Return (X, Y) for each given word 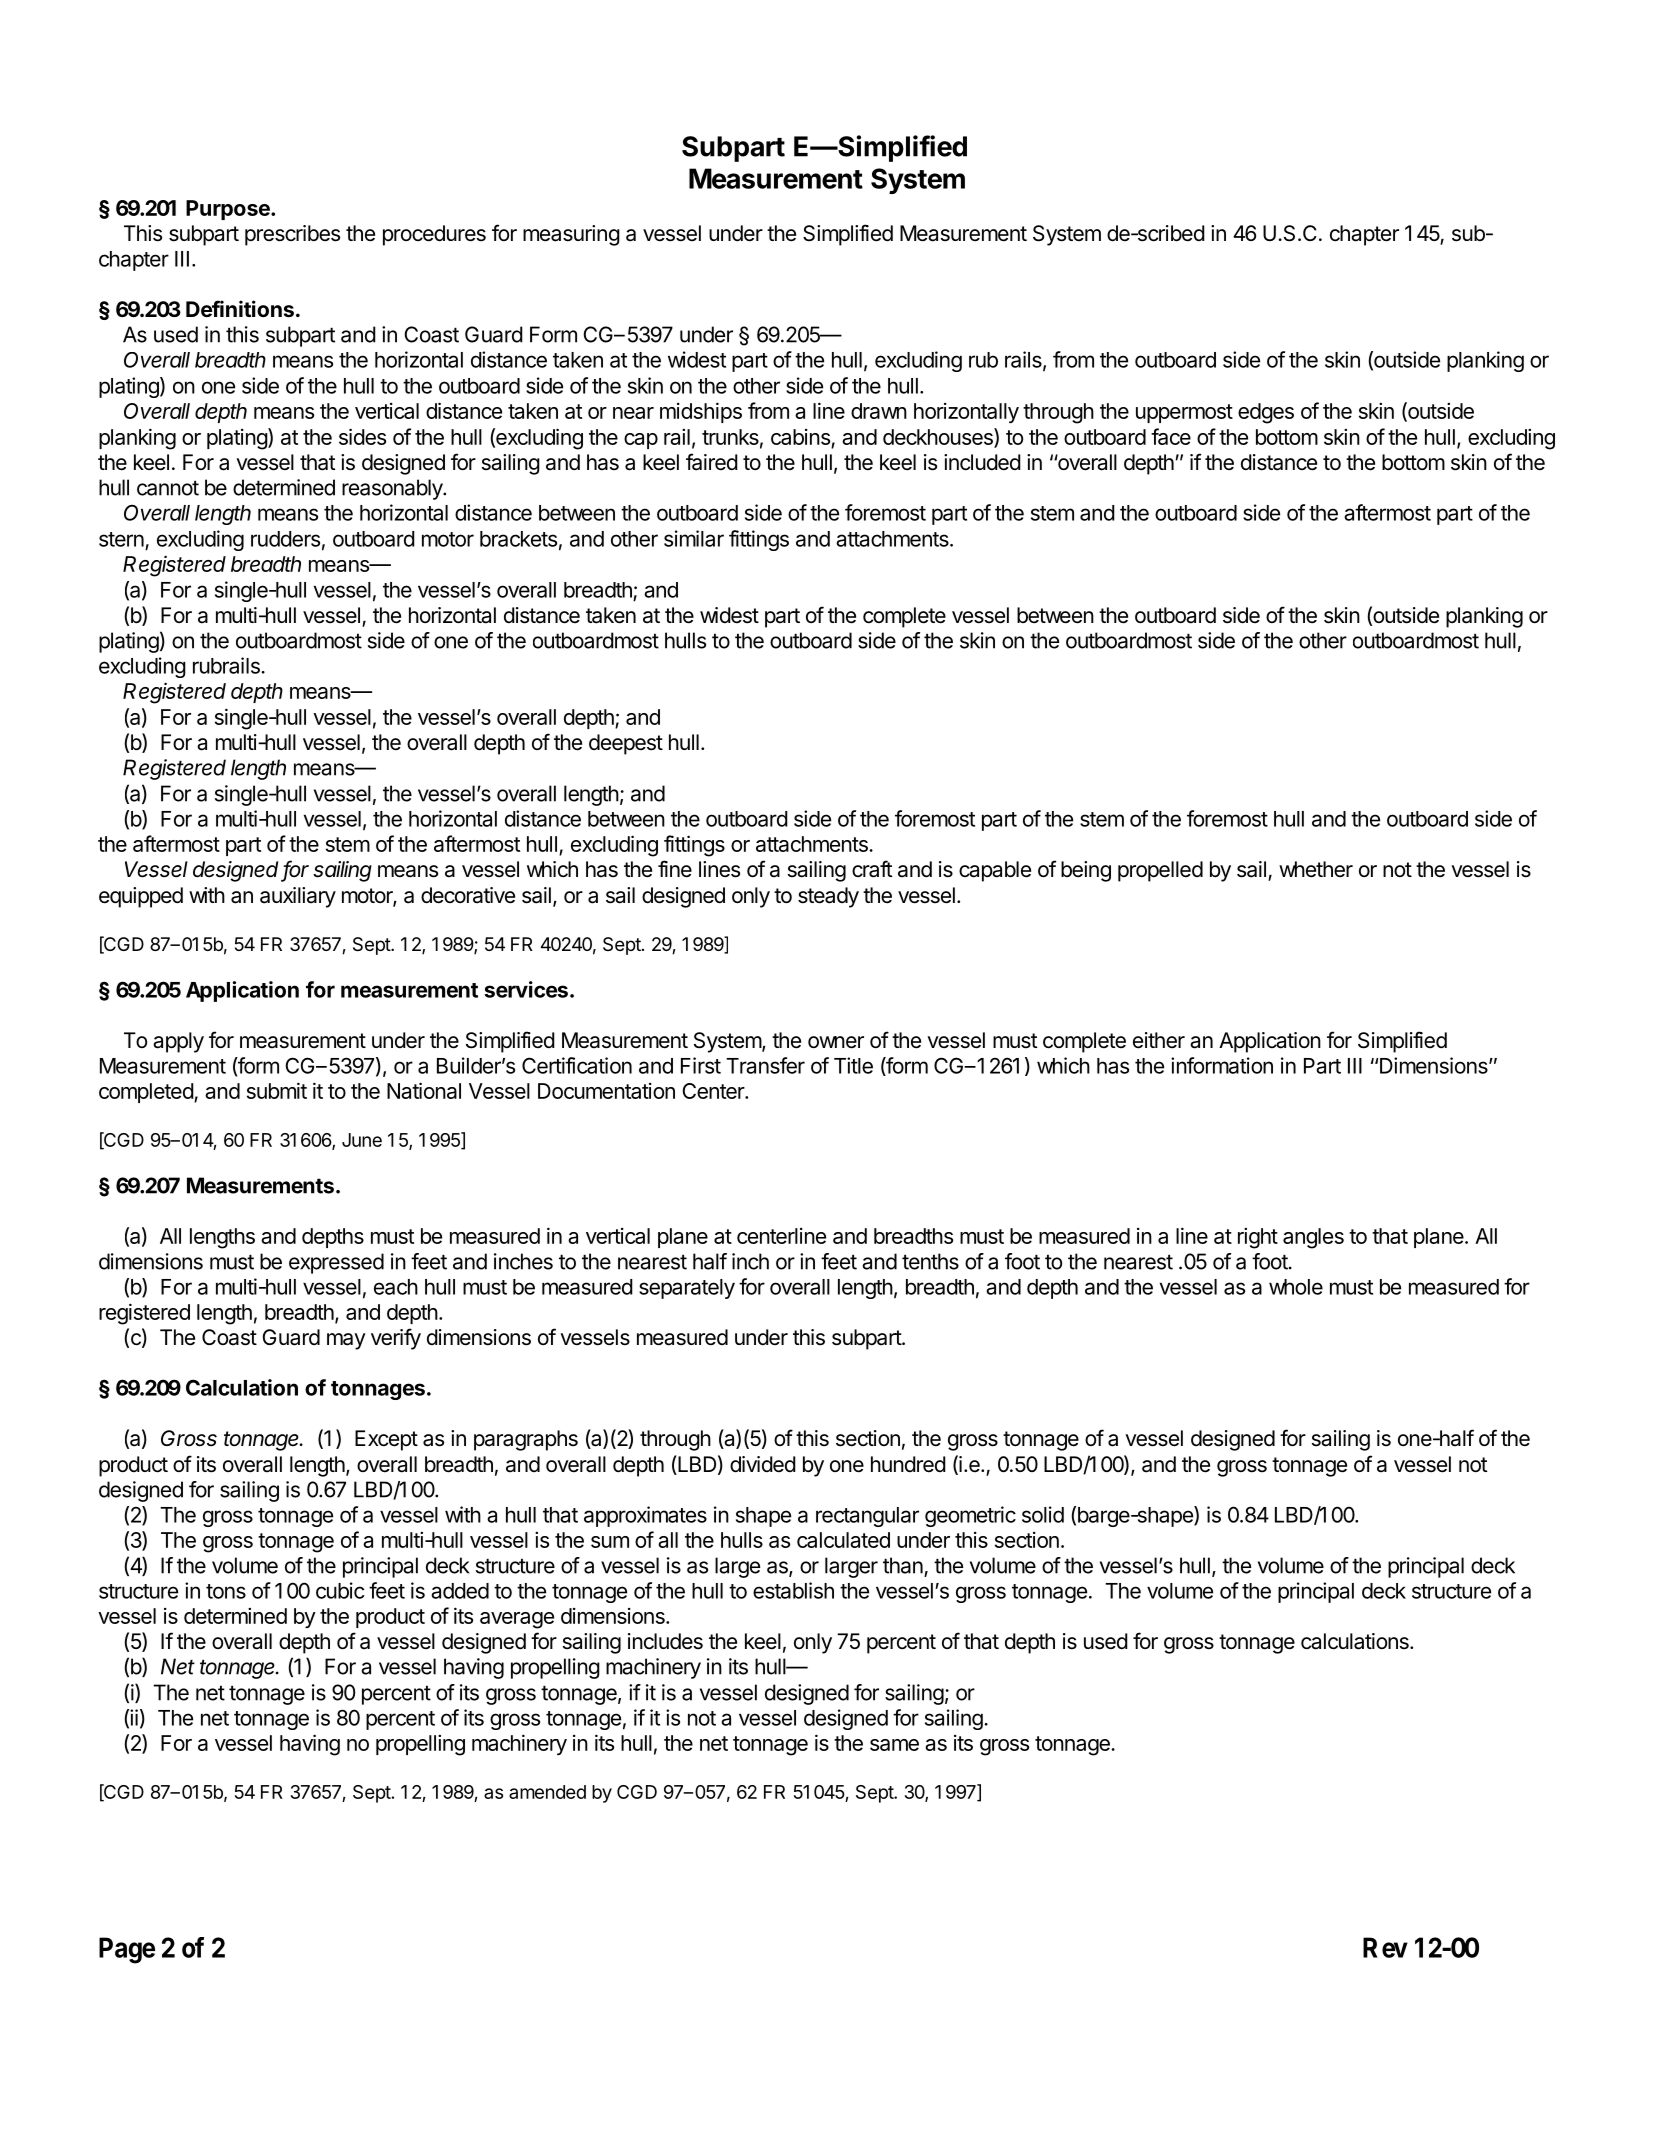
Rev (1385, 1947)
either (1159, 1040)
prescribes (292, 235)
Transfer (765, 1065)
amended (547, 1792)
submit (277, 1090)
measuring (571, 235)
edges (1266, 413)
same (894, 1745)
